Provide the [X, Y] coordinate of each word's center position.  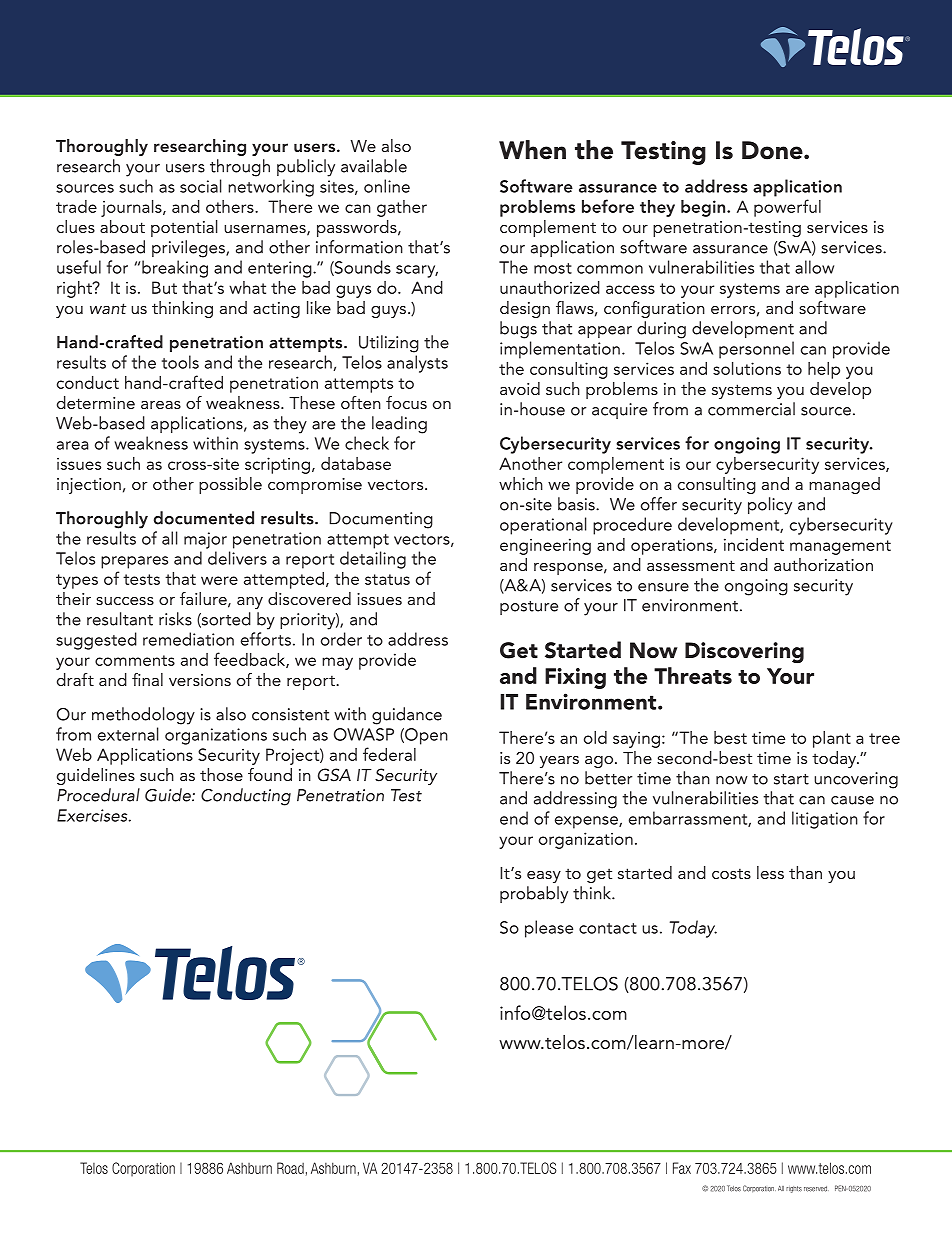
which [521, 483]
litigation [825, 820]
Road [290, 1168]
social [201, 186]
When [532, 150]
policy [770, 506]
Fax [682, 1168]
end [514, 818]
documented [204, 518]
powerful [787, 208]
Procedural [98, 795]
